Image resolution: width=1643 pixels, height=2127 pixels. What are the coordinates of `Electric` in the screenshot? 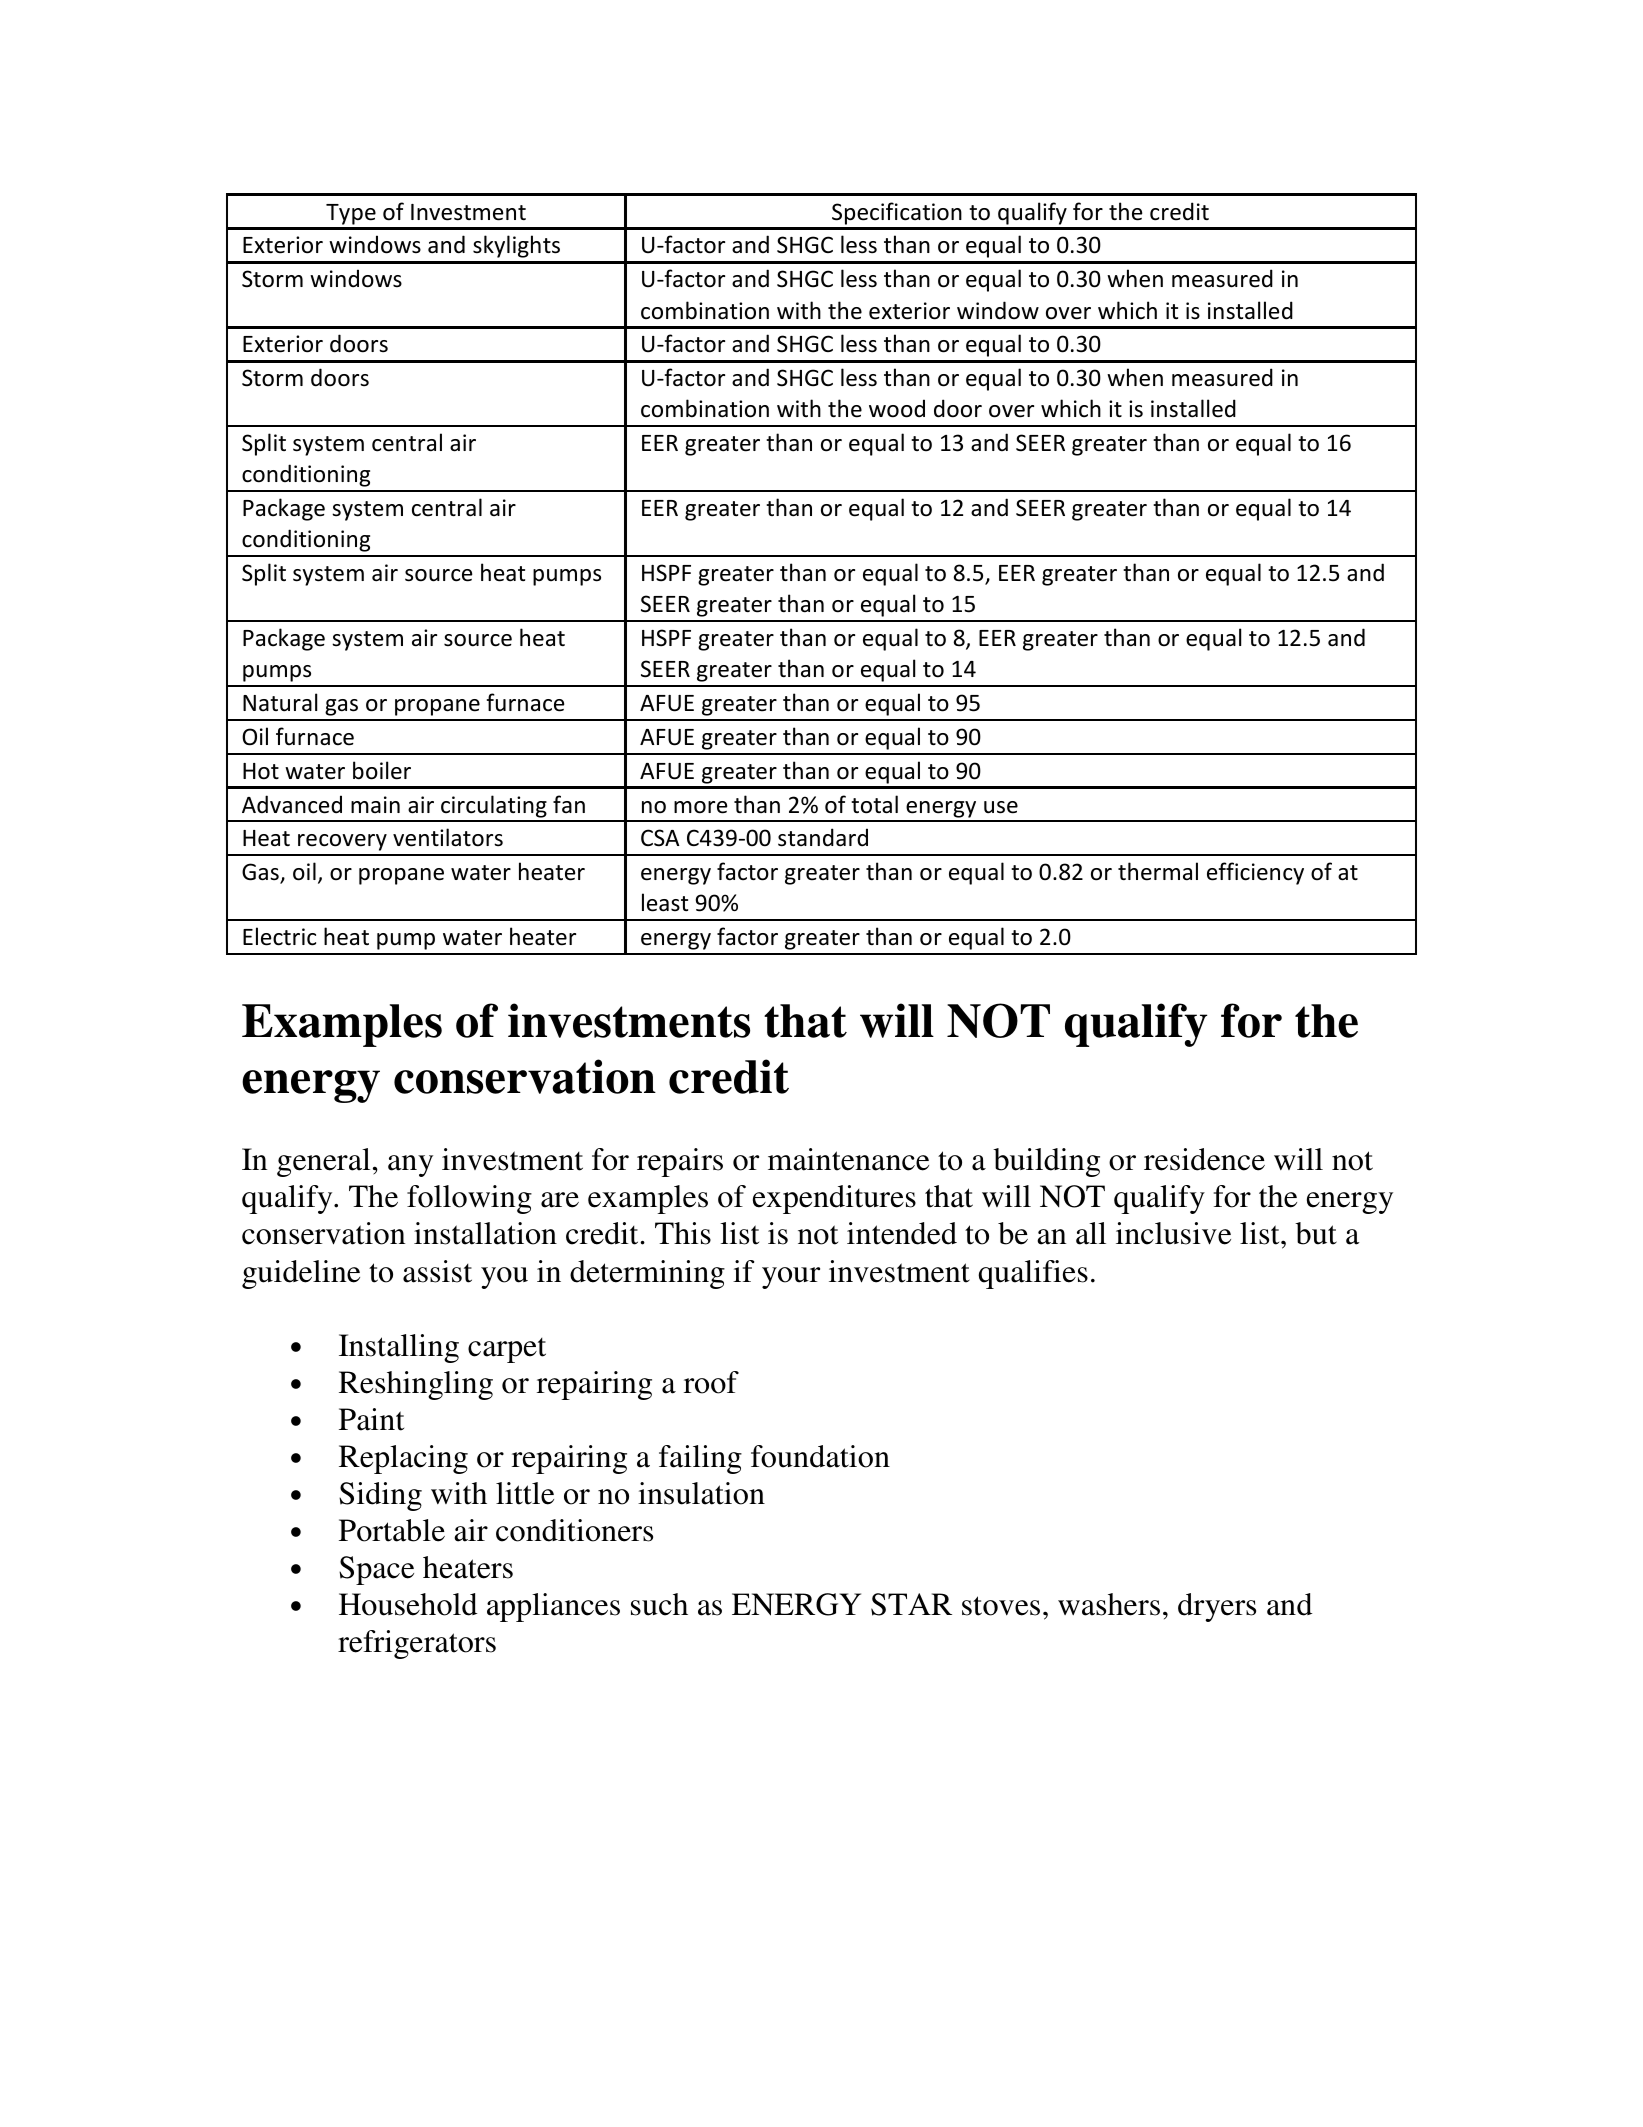 It's located at (279, 936).
